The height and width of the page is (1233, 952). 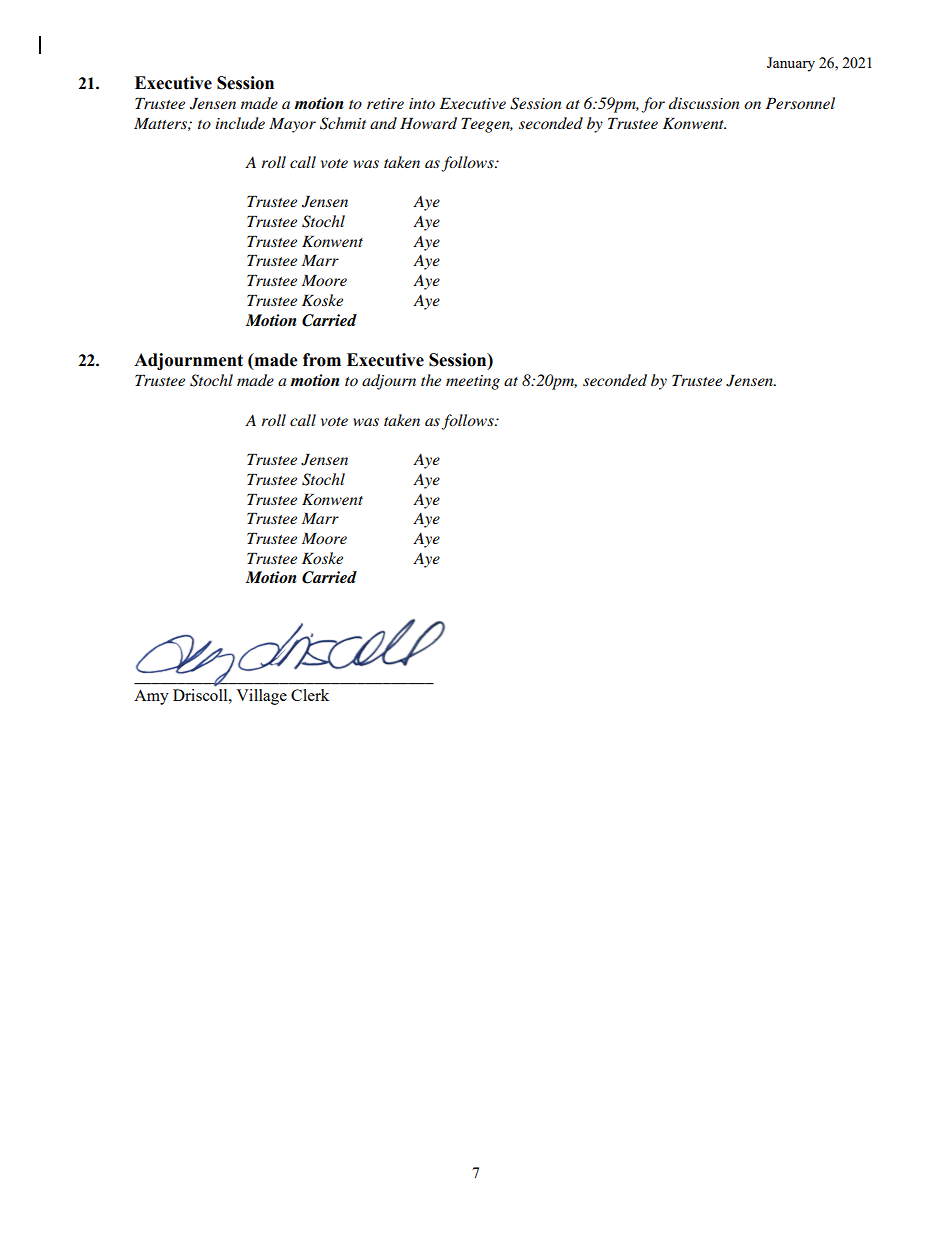 I want to click on Amy, so click(x=151, y=697).
